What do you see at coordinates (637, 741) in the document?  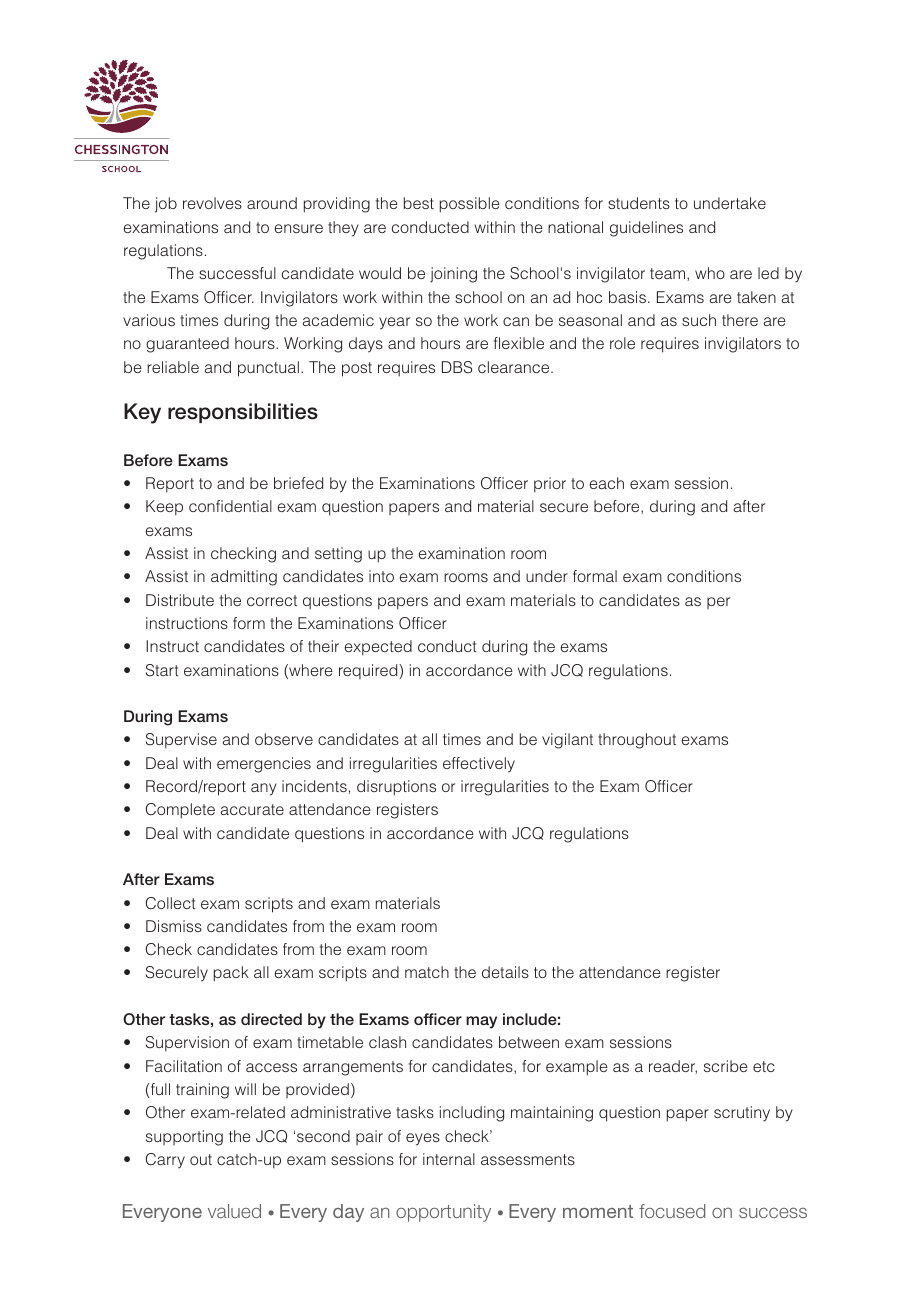 I see `throughout` at bounding box center [637, 741].
